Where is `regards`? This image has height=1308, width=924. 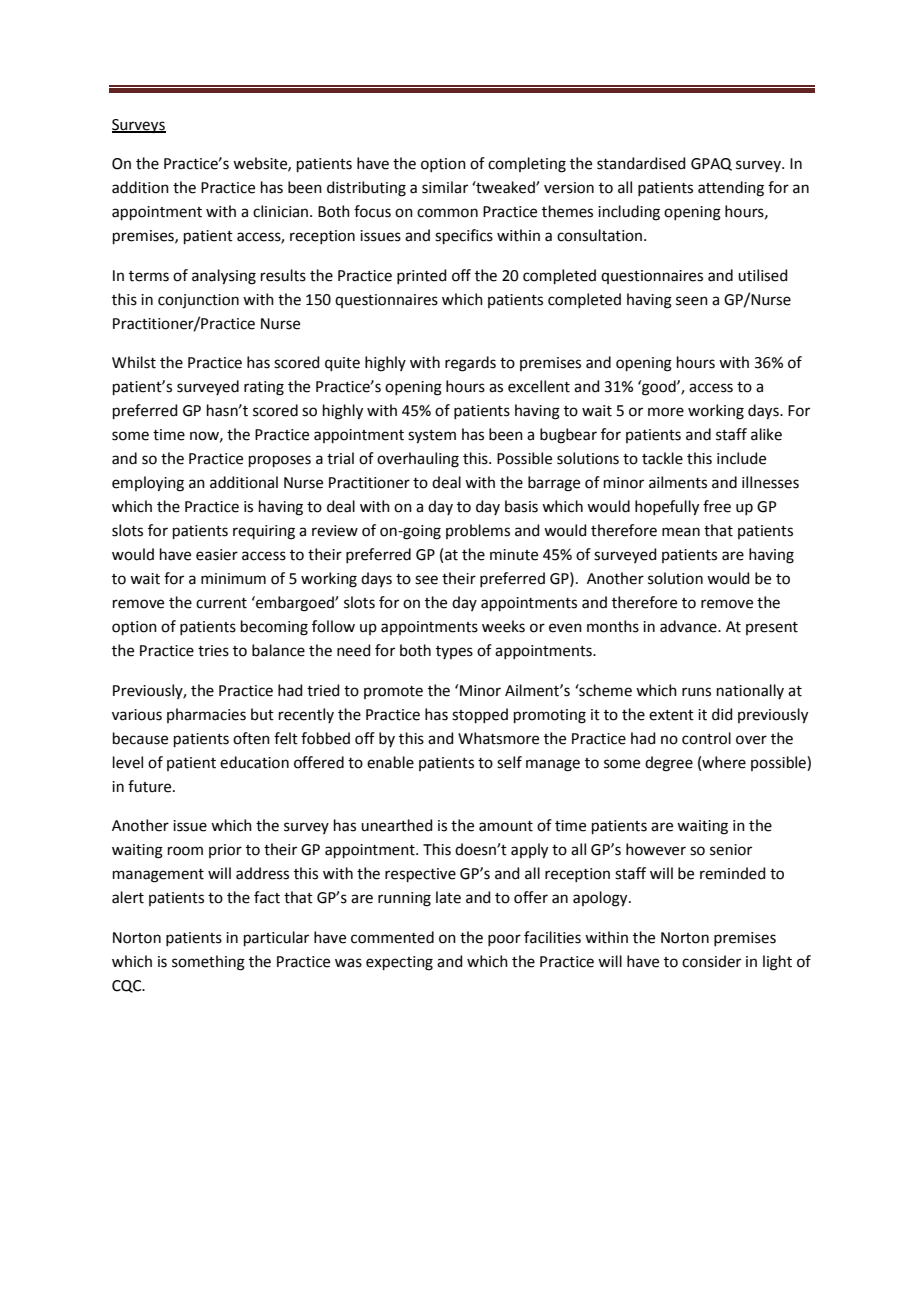 regards is located at coordinates (470, 364).
